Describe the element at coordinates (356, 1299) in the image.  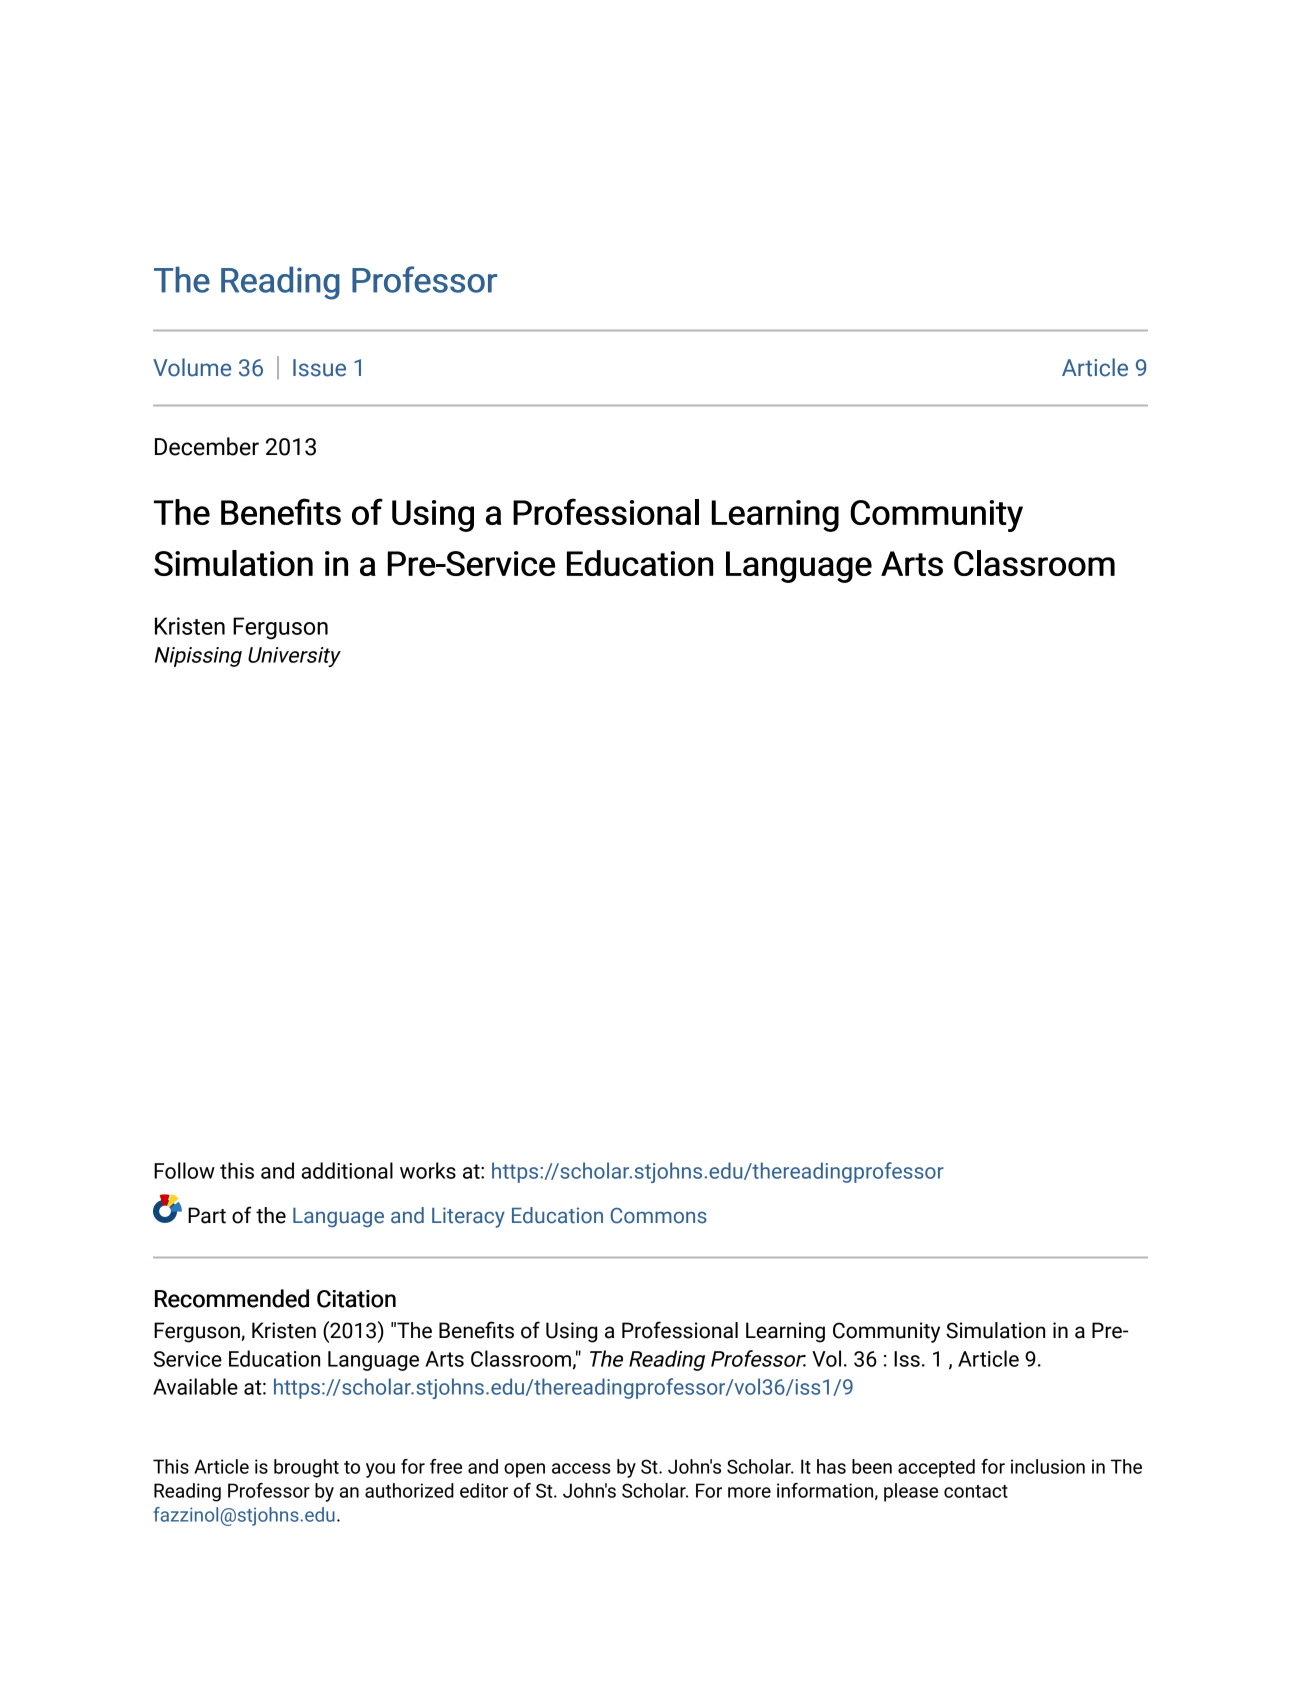
I see `Citation` at that location.
